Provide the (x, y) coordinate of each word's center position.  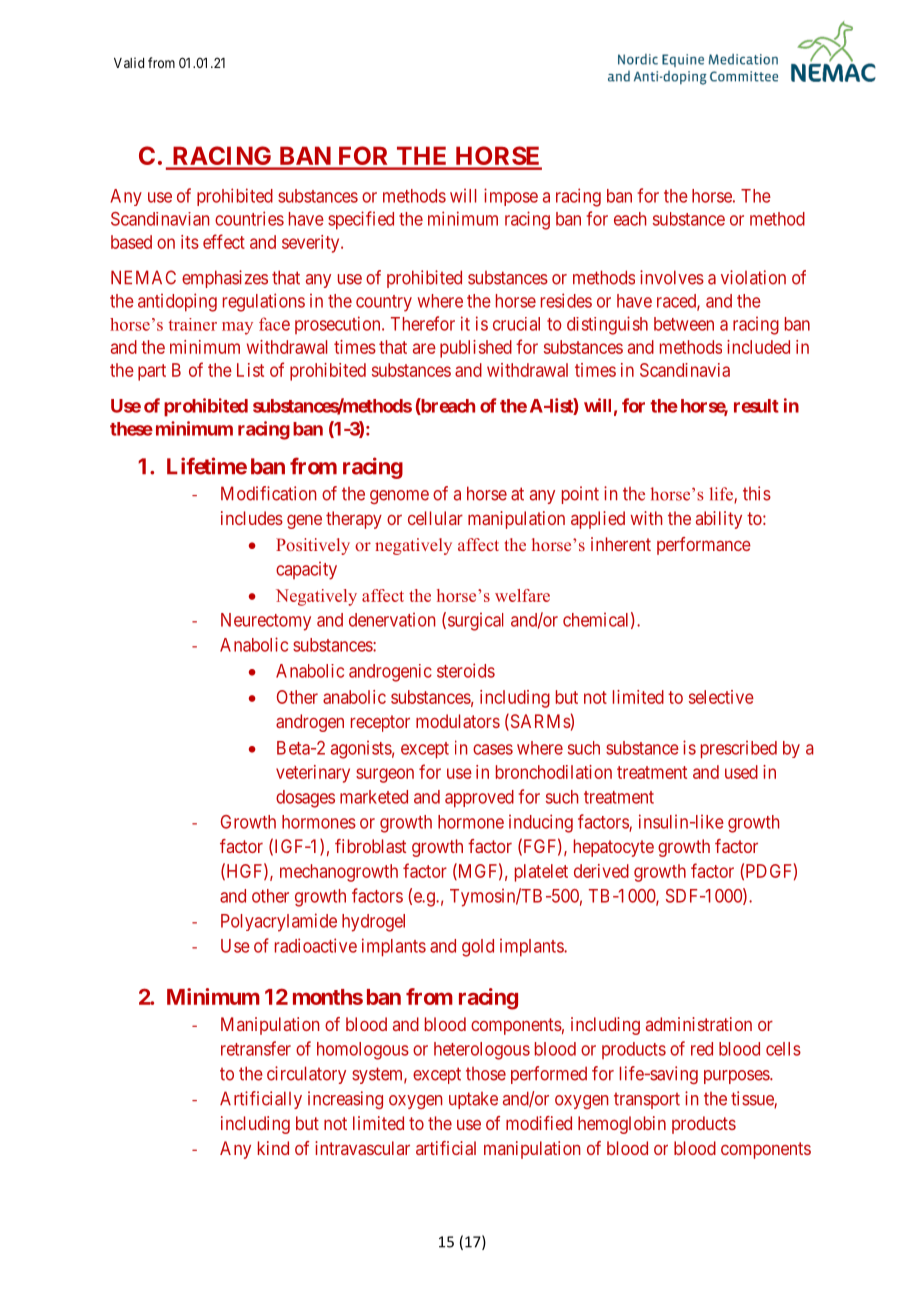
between (684, 324)
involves (672, 277)
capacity (306, 570)
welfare (522, 595)
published (476, 349)
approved (479, 799)
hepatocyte (614, 848)
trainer (193, 324)
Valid (129, 62)
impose (511, 197)
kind (273, 1148)
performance (704, 546)
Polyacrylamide (279, 922)
